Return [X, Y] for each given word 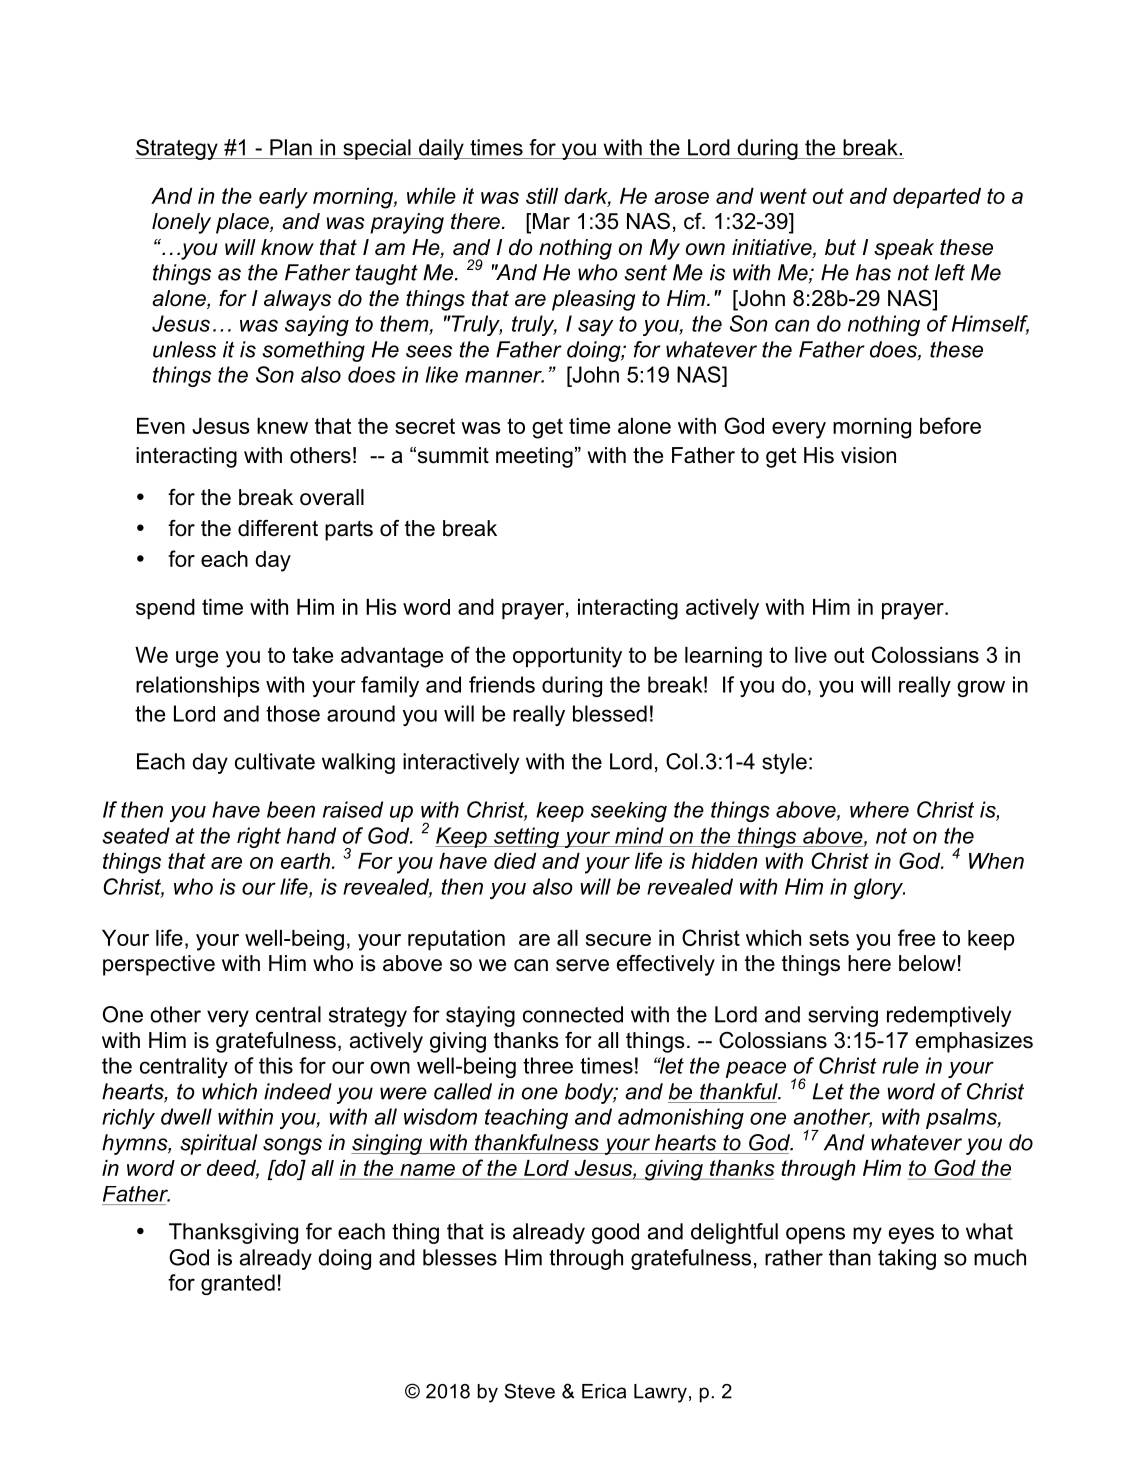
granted [238, 1284]
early [283, 198]
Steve [529, 1391]
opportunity [567, 657]
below [927, 963]
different [278, 528]
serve [582, 965]
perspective [159, 965]
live [811, 655]
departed [937, 198]
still [542, 196]
